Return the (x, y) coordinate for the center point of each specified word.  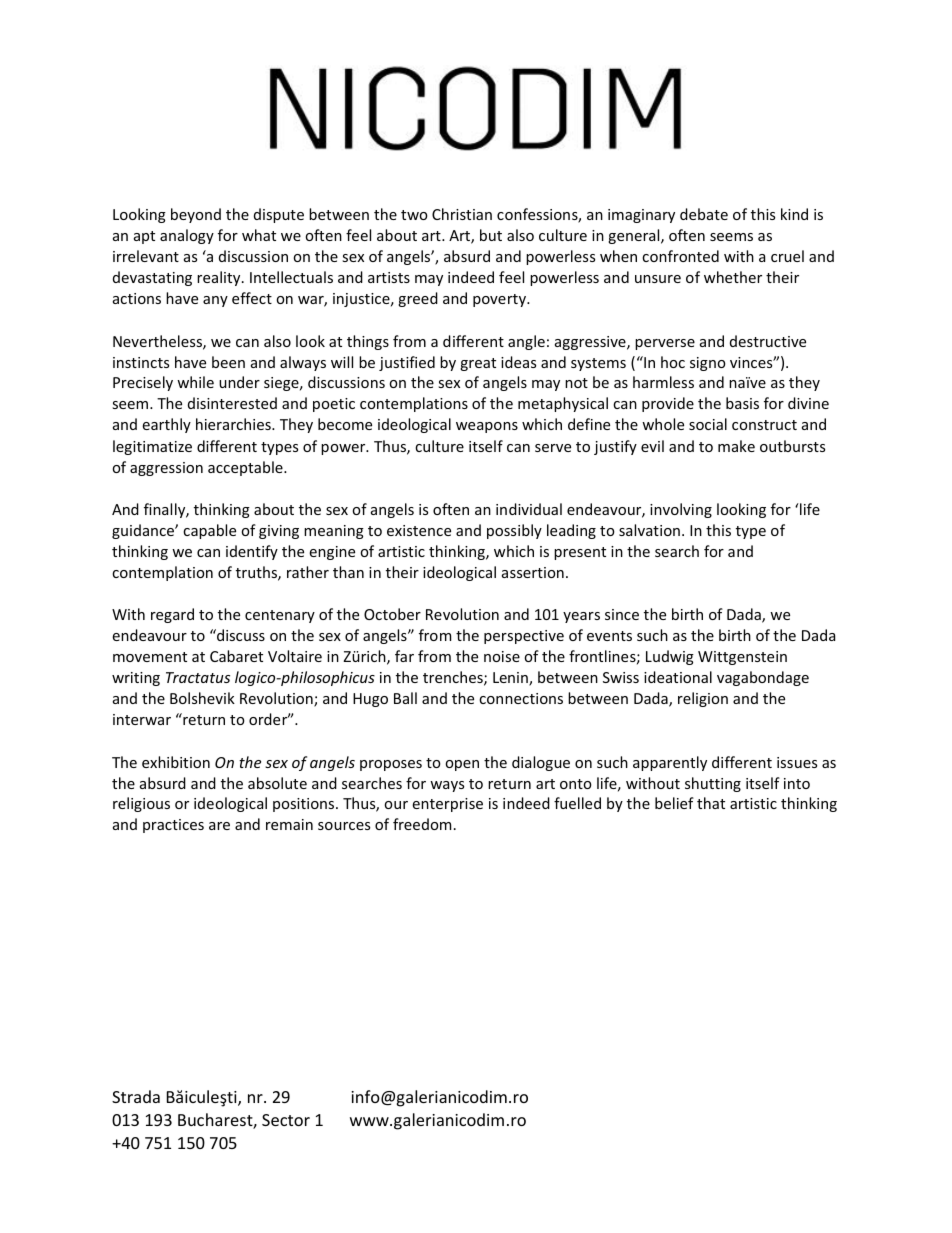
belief (674, 803)
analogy (187, 236)
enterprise (447, 805)
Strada (136, 1096)
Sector (286, 1120)
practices (173, 826)
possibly (514, 531)
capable (209, 531)
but (491, 235)
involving (681, 510)
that (711, 803)
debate (704, 214)
